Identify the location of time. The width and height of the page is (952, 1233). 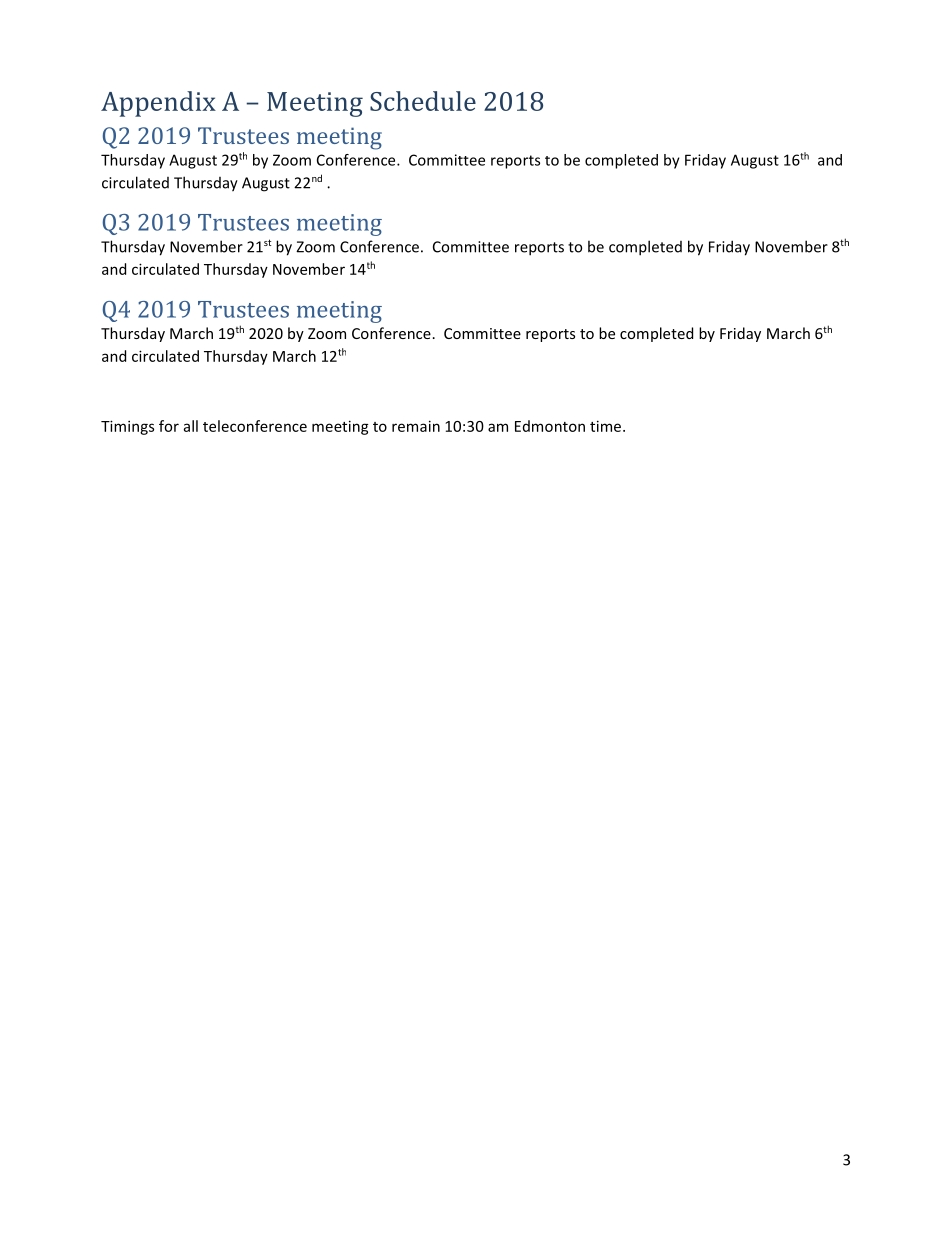
(607, 426).
